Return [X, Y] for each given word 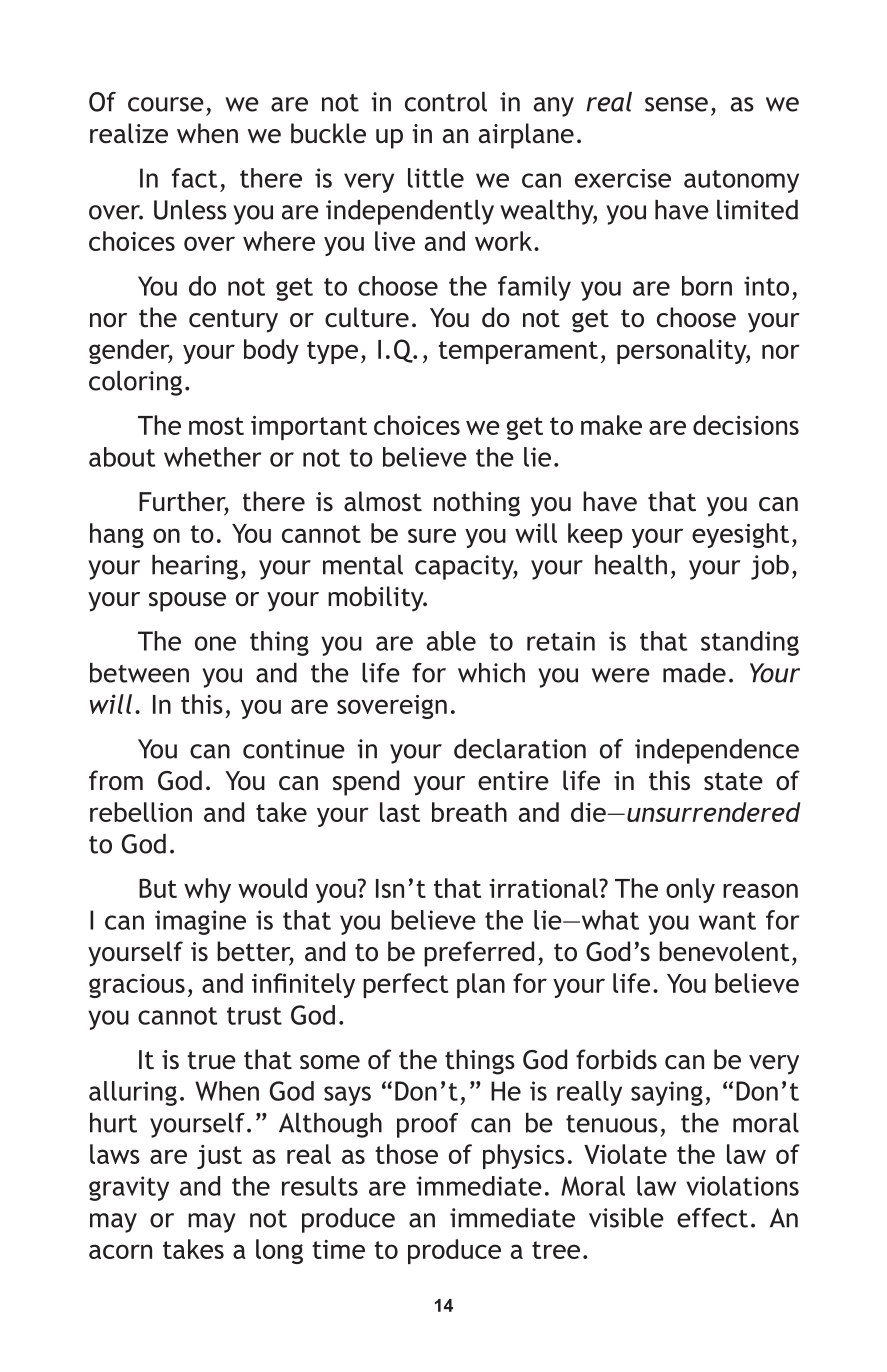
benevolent [724, 951]
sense [676, 104]
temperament [518, 352]
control [446, 102]
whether [212, 457]
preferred [479, 954]
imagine [200, 922]
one [215, 643]
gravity [129, 1188]
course [166, 104]
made [694, 673]
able [451, 641]
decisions [746, 425]
